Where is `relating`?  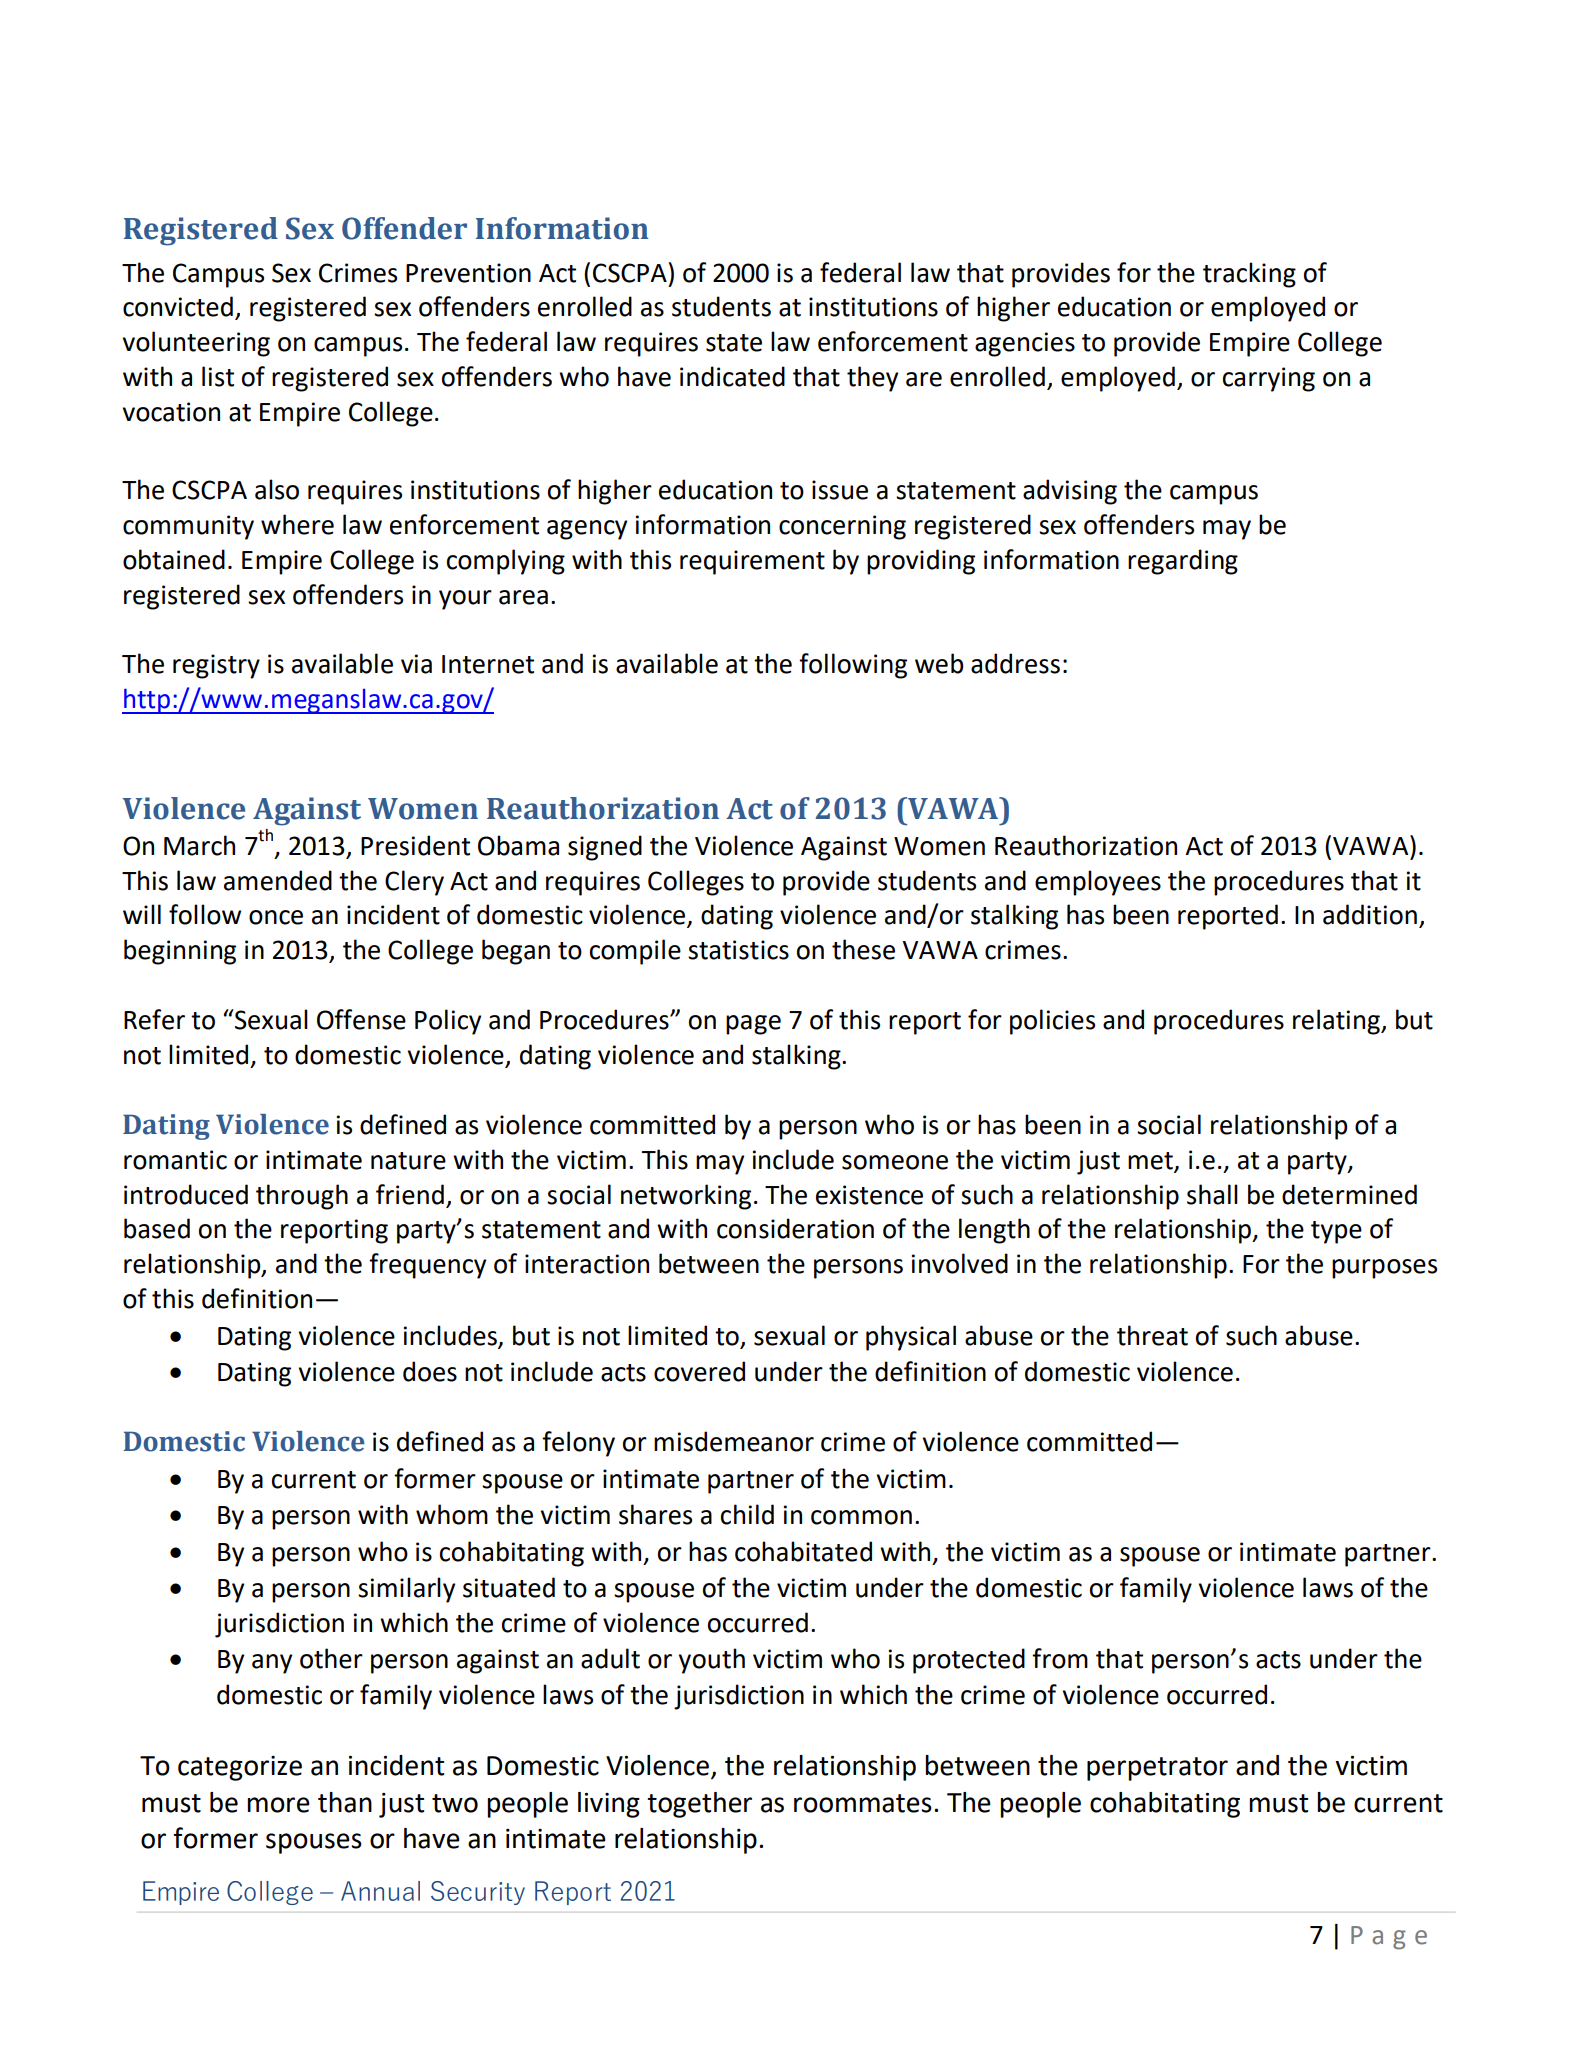
relating is located at coordinates (1337, 1022).
